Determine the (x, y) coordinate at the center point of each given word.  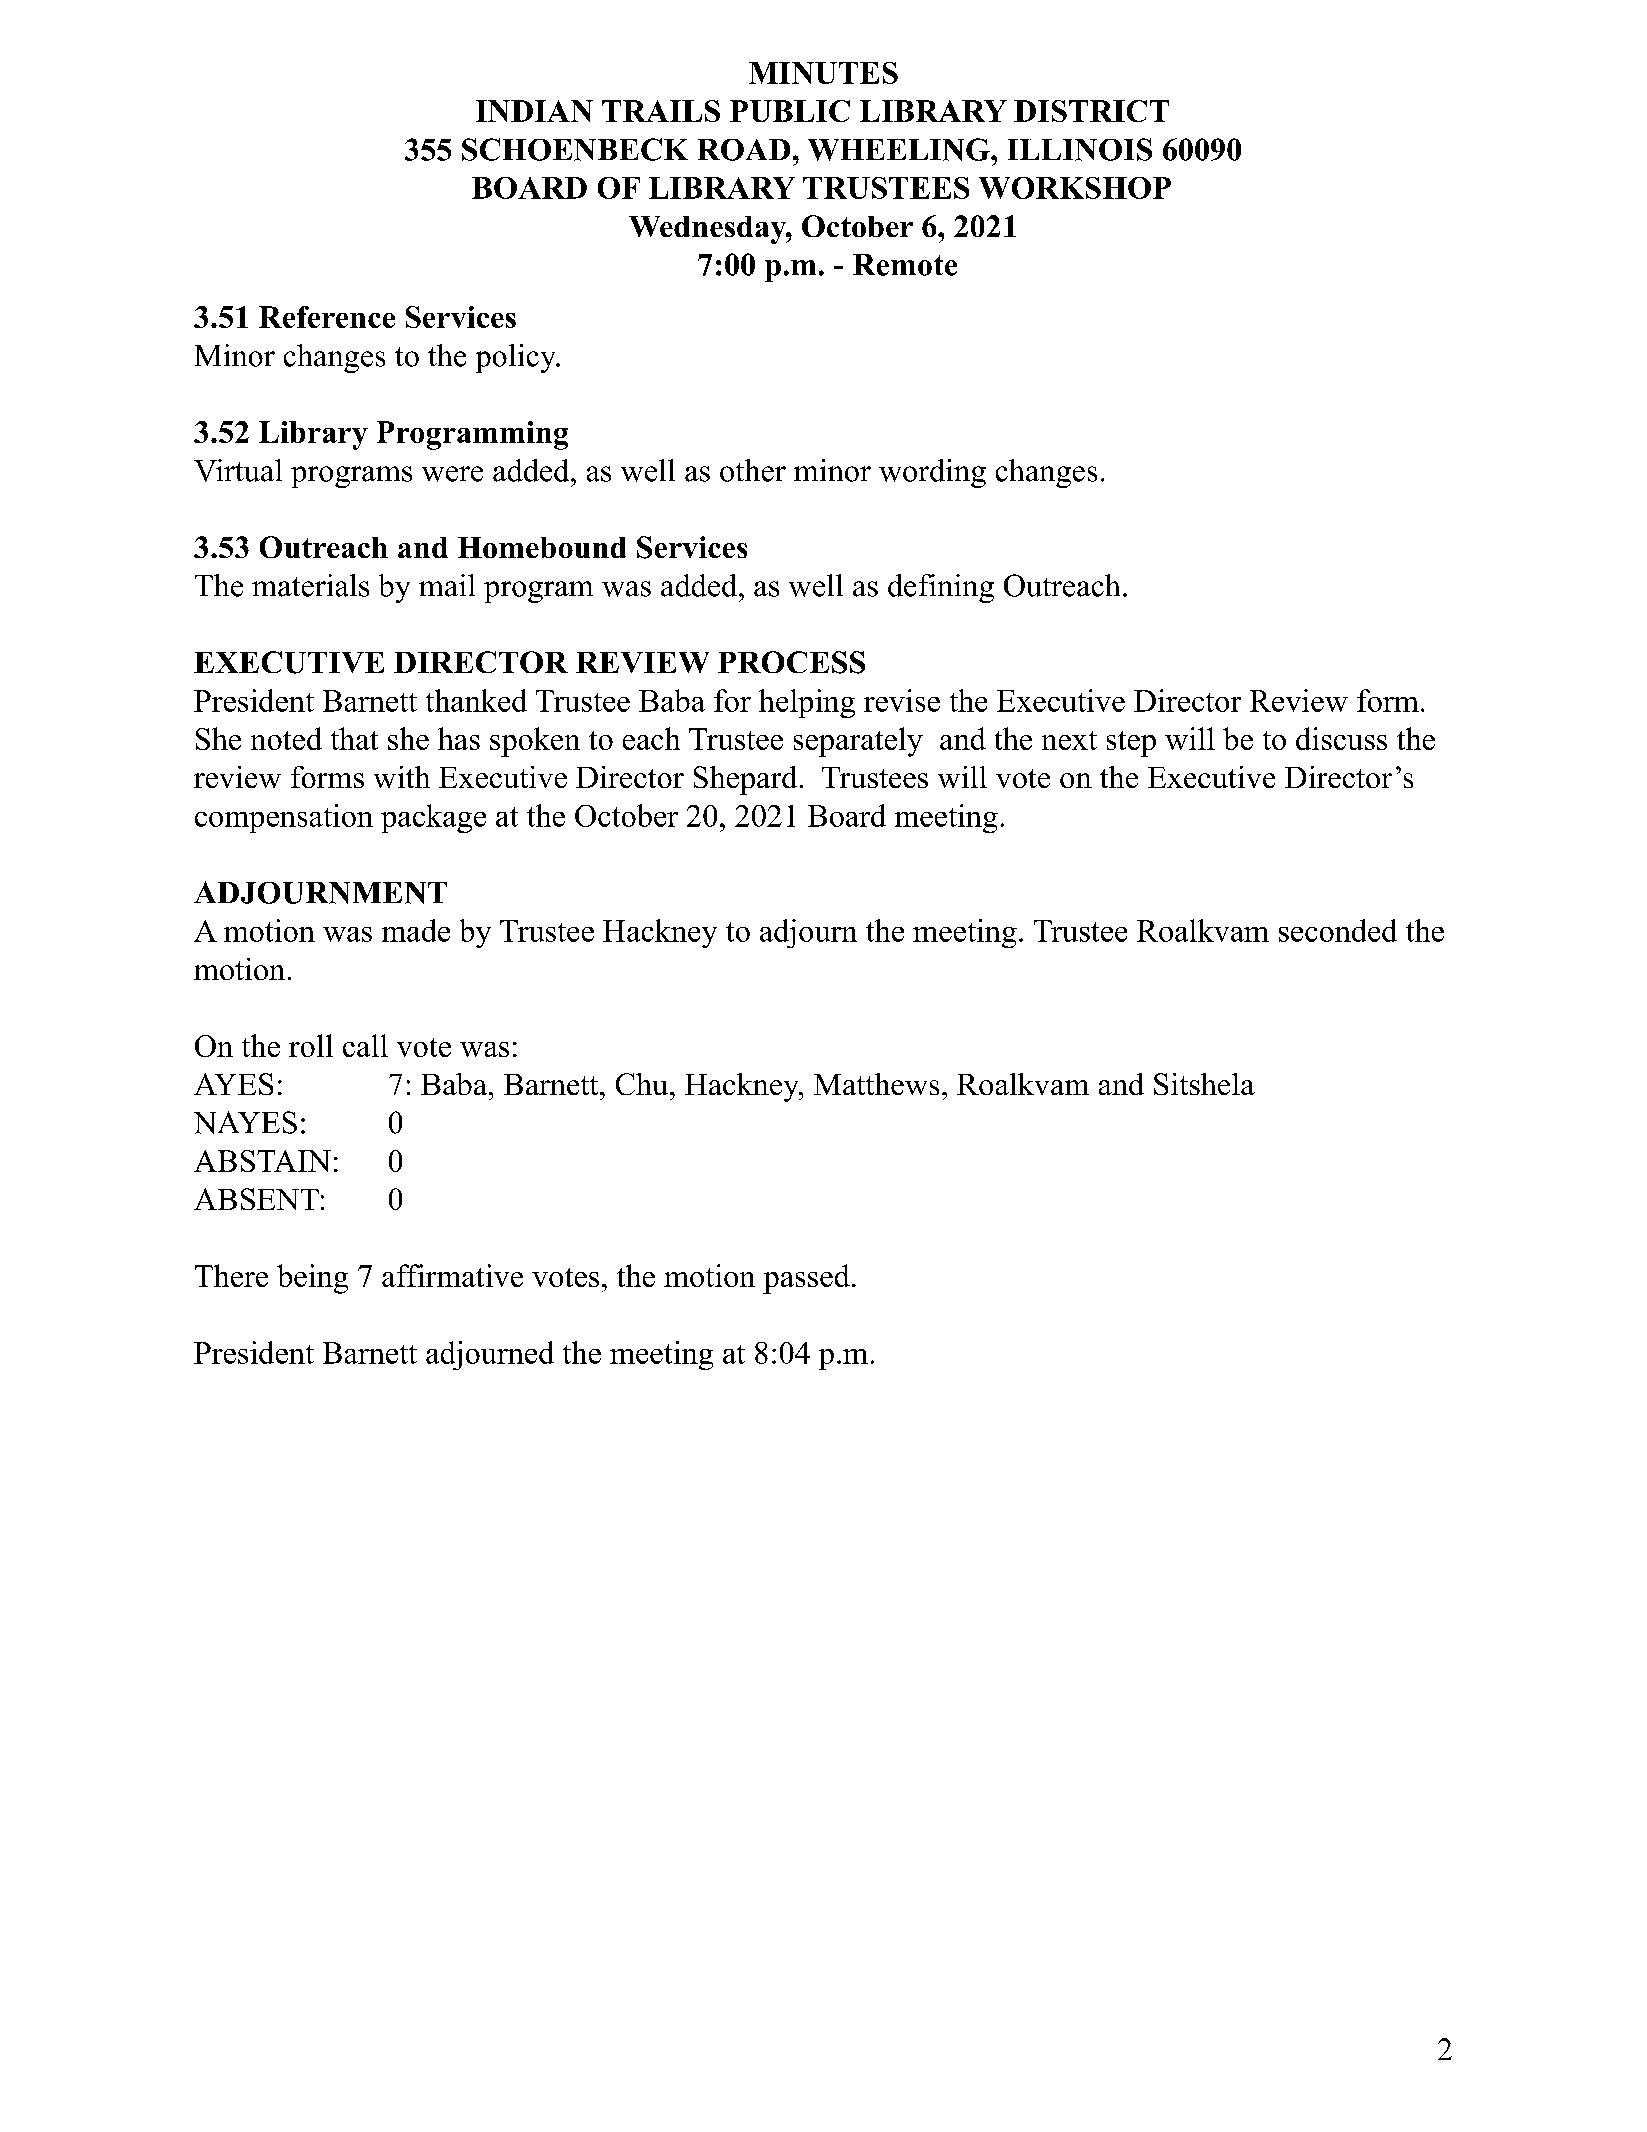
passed (806, 1279)
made (416, 930)
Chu (642, 1084)
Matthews (876, 1084)
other (753, 470)
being (312, 1279)
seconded (1338, 930)
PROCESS (791, 662)
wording (932, 473)
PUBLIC (790, 111)
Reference (327, 317)
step (1131, 744)
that (354, 738)
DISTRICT (1091, 111)
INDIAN (534, 111)
